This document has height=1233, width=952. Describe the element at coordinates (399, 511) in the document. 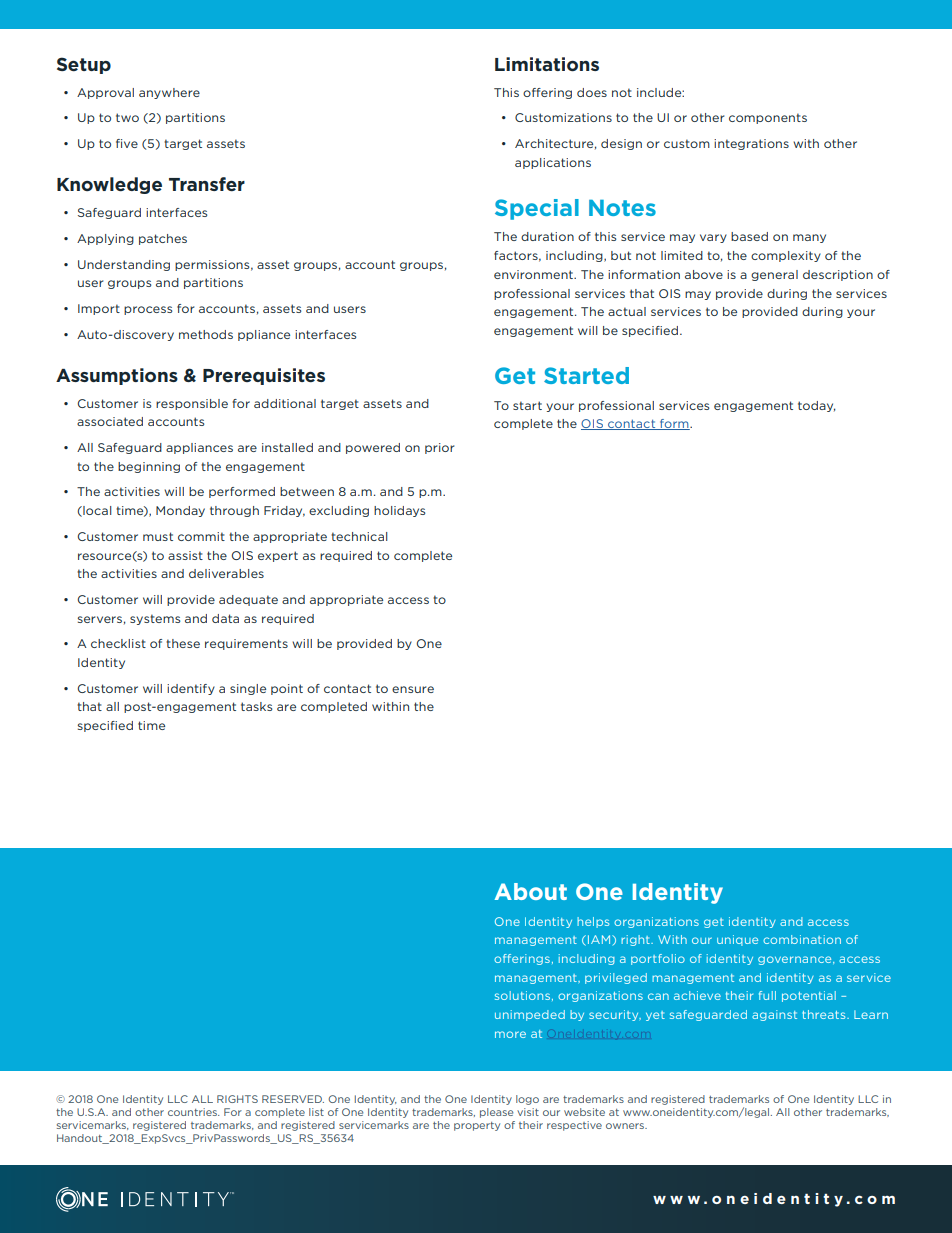

I see `holidays` at that location.
